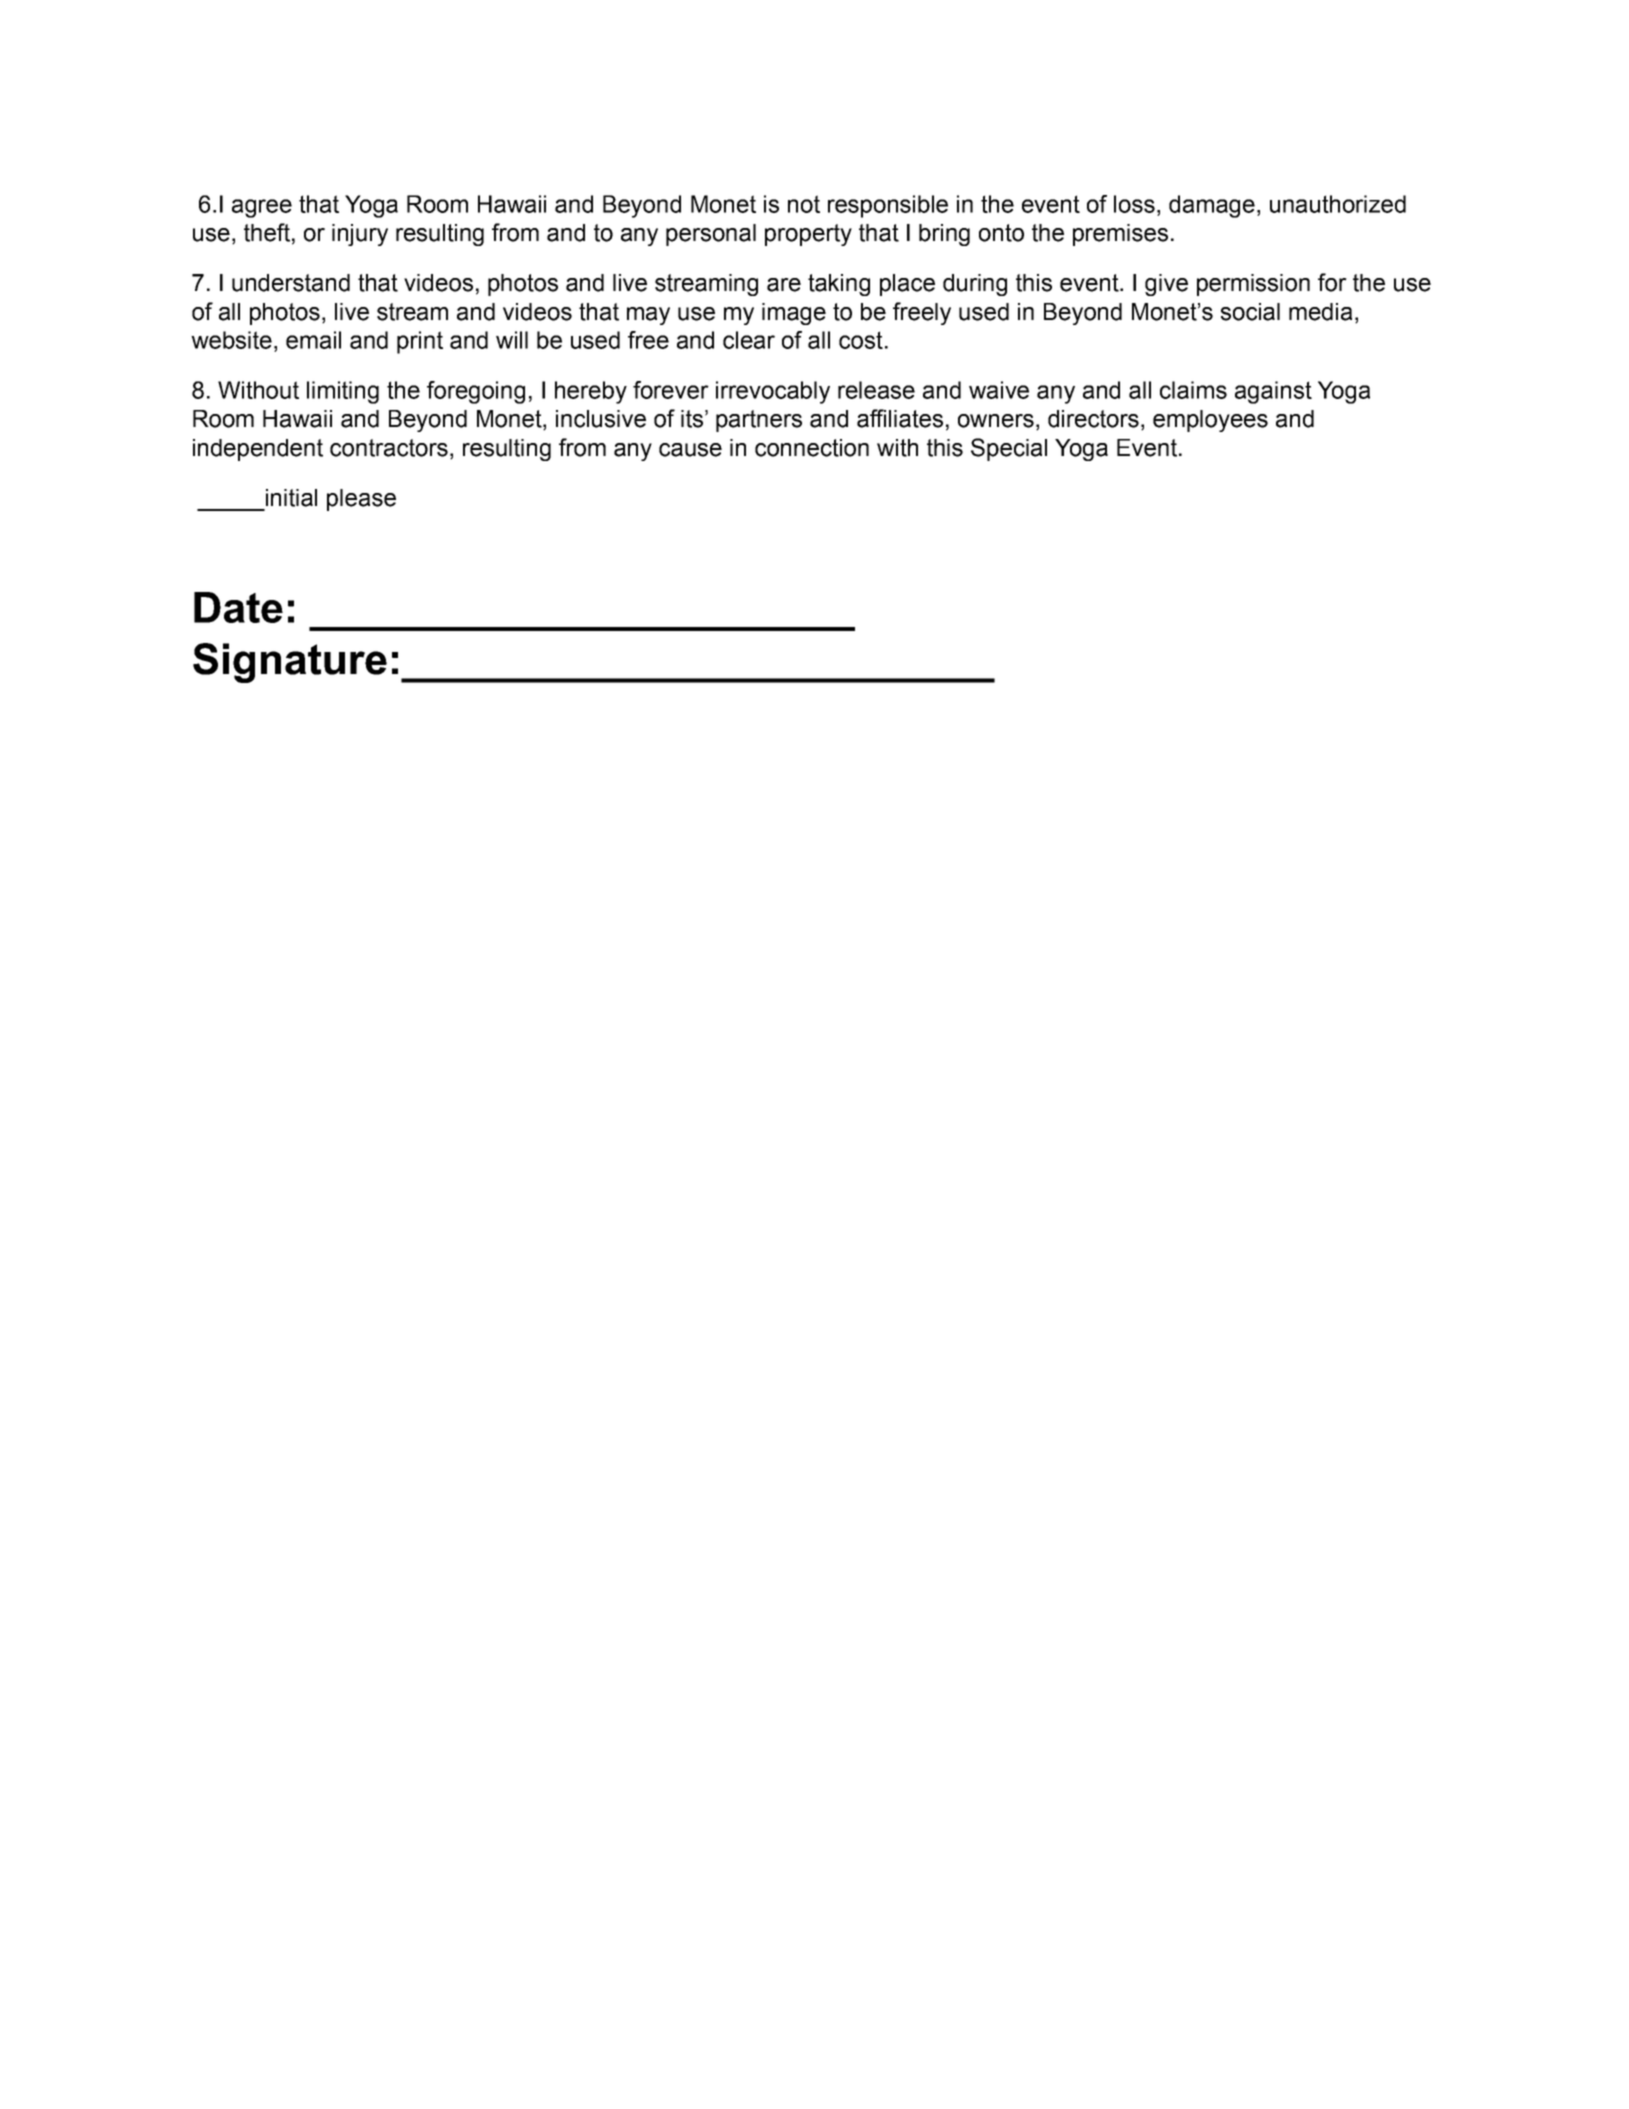 Image resolution: width=1629 pixels, height=2109 pixels. Describe the element at coordinates (1009, 449) in the screenshot. I see `Special` at that location.
